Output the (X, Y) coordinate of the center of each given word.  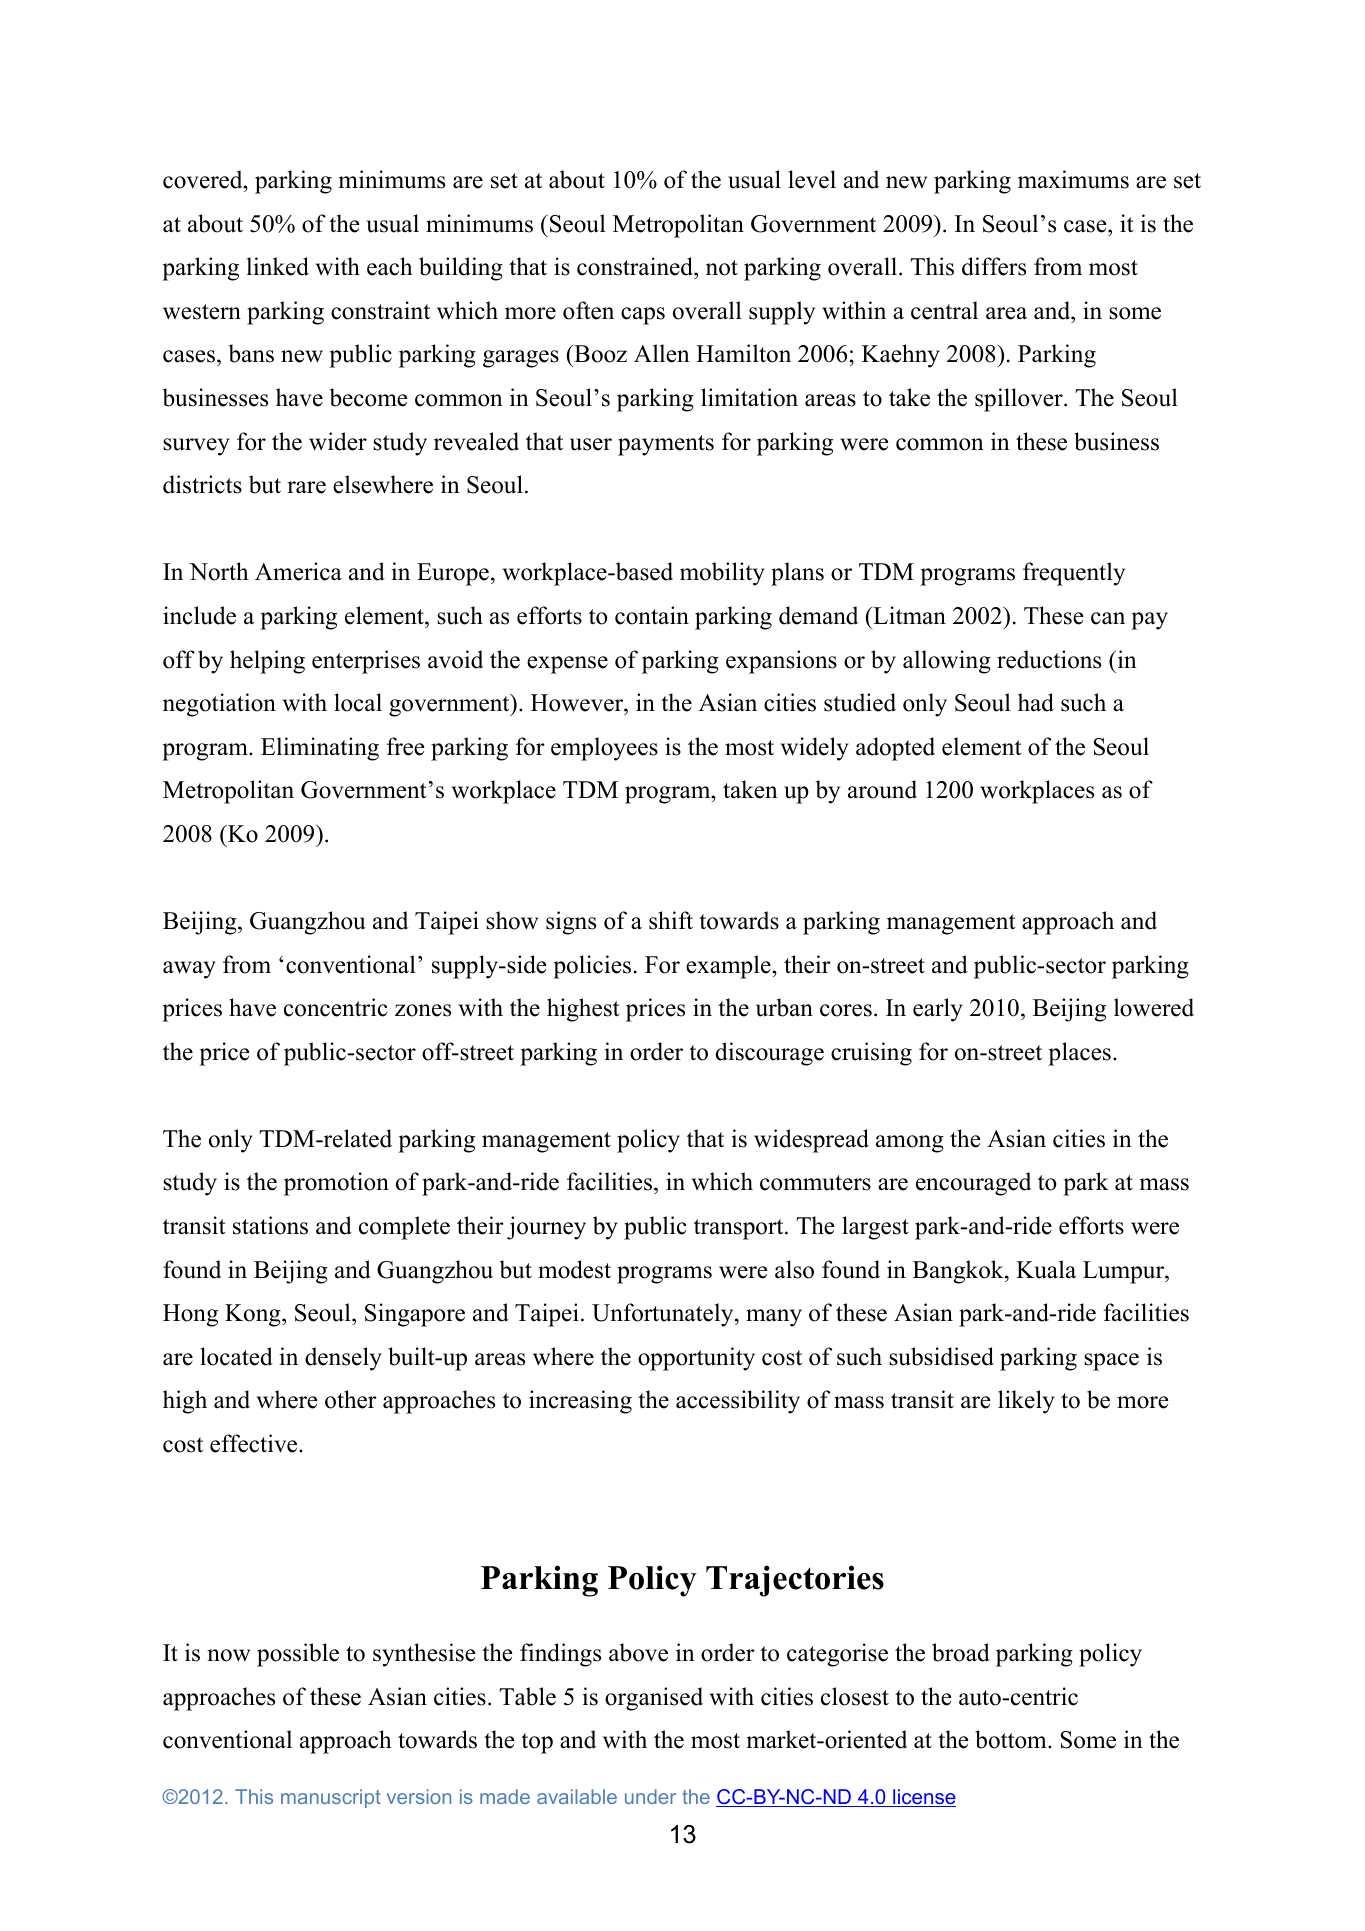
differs (994, 266)
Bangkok (959, 1272)
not (722, 268)
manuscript (331, 1798)
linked (278, 266)
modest (574, 1269)
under (650, 1796)
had (1036, 702)
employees (604, 749)
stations (270, 1225)
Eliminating (320, 749)
